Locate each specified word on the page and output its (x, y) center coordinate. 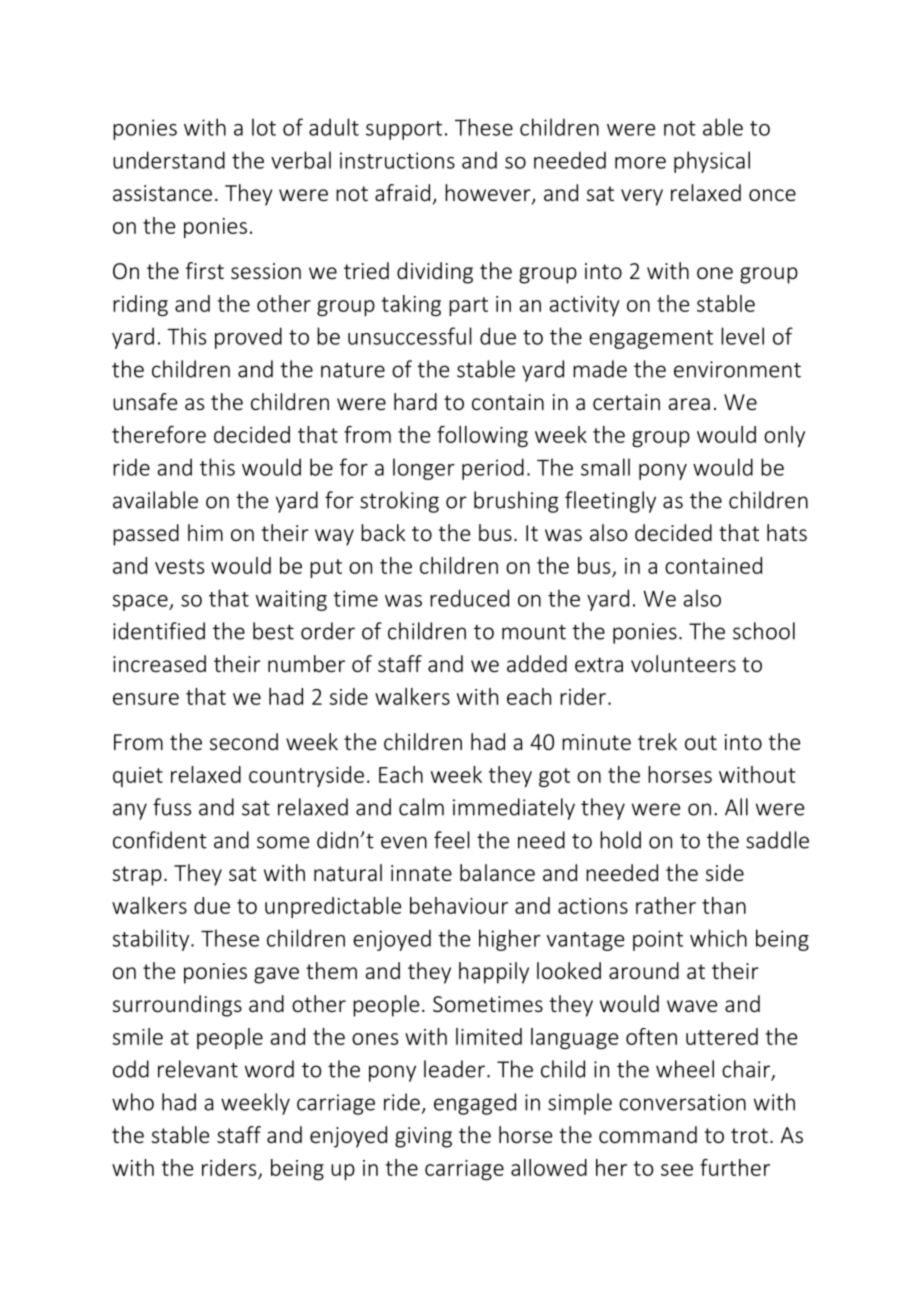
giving (423, 1137)
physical (712, 162)
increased (159, 663)
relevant (198, 1069)
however (489, 194)
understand (169, 160)
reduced (469, 598)
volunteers (683, 663)
